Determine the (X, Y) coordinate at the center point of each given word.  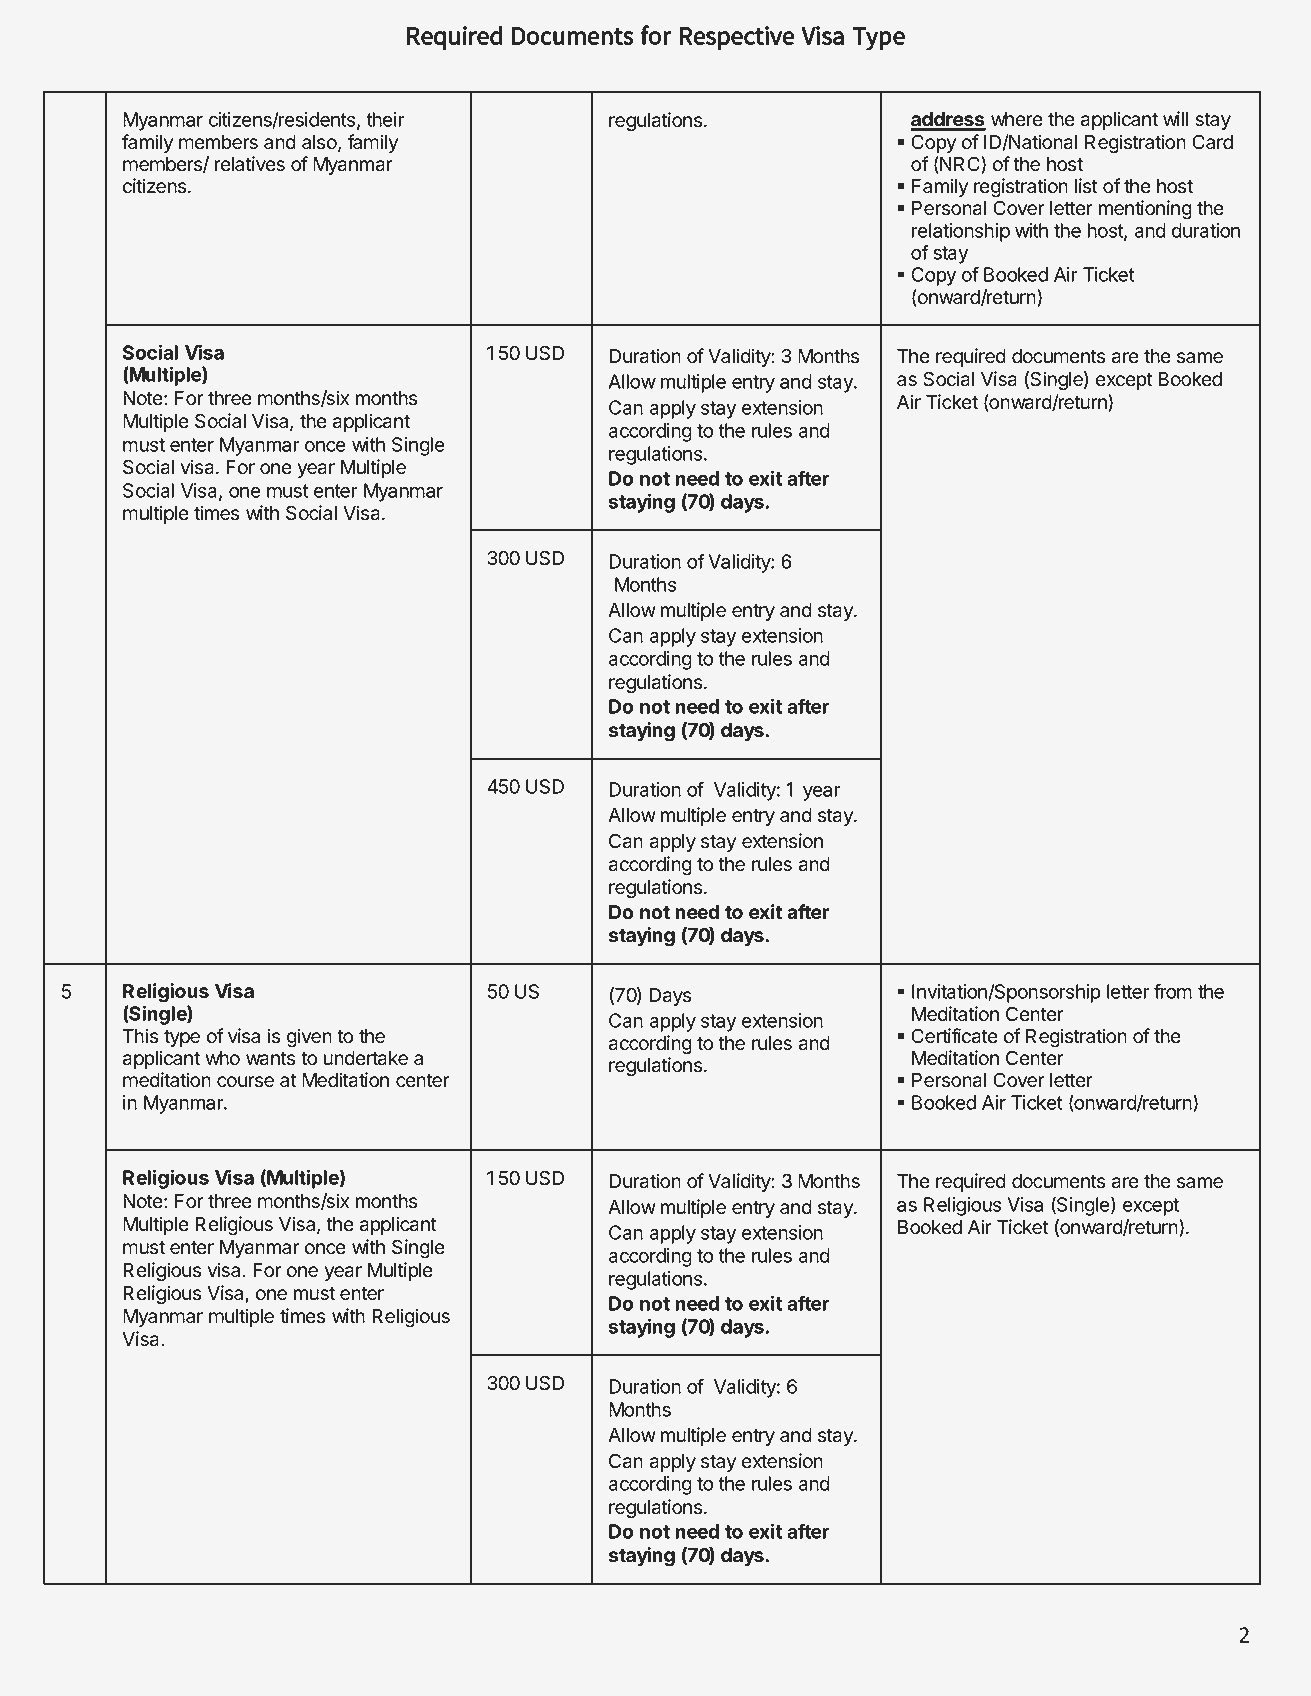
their (385, 119)
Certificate (954, 1036)
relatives (250, 164)
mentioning (1145, 209)
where (1017, 119)
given (309, 1037)
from (1173, 991)
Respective (737, 38)
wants (270, 1059)
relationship (961, 232)
